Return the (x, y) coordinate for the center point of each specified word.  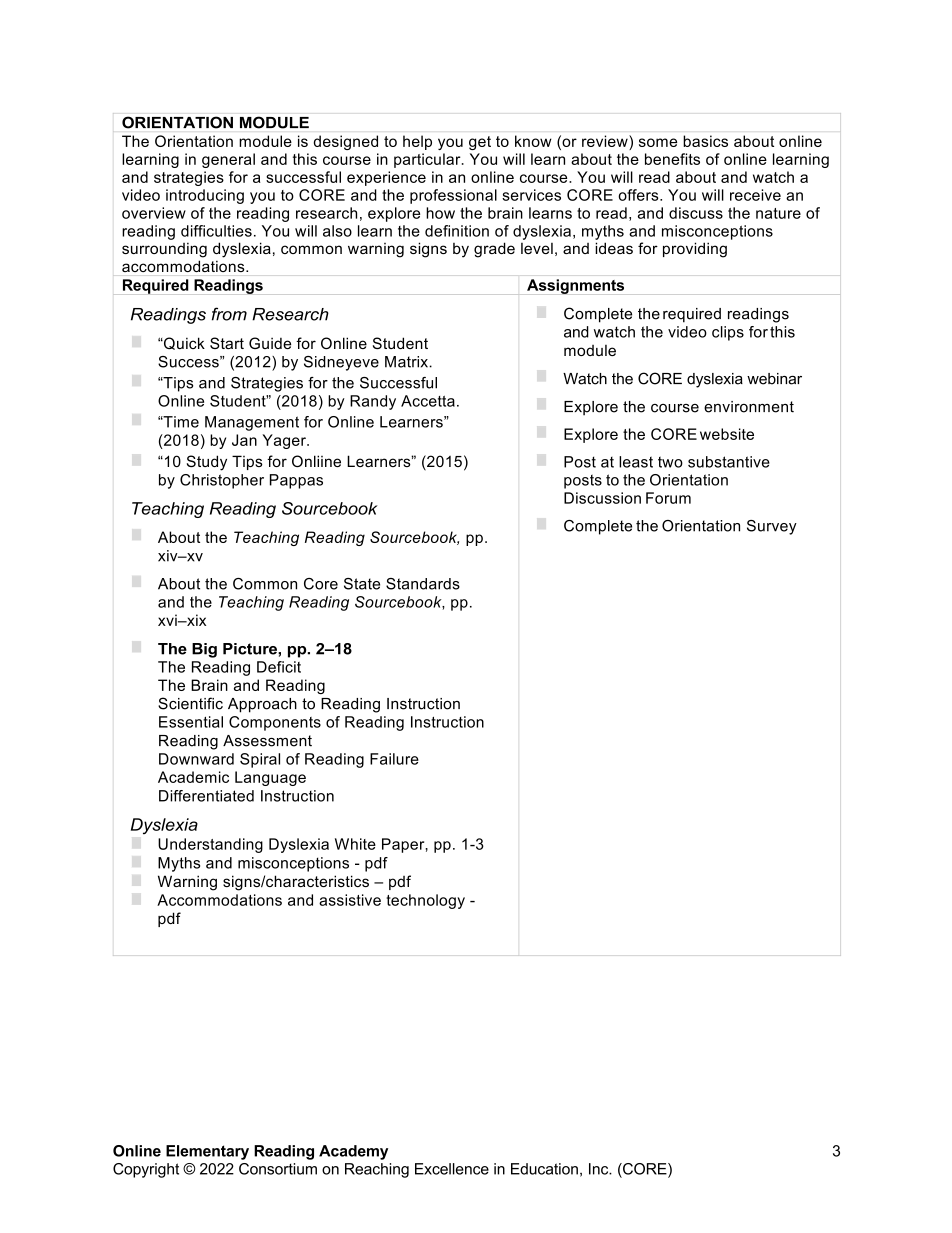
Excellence (452, 1169)
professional (453, 196)
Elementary (207, 1152)
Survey (772, 527)
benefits (672, 159)
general (228, 160)
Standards (423, 584)
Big (204, 650)
